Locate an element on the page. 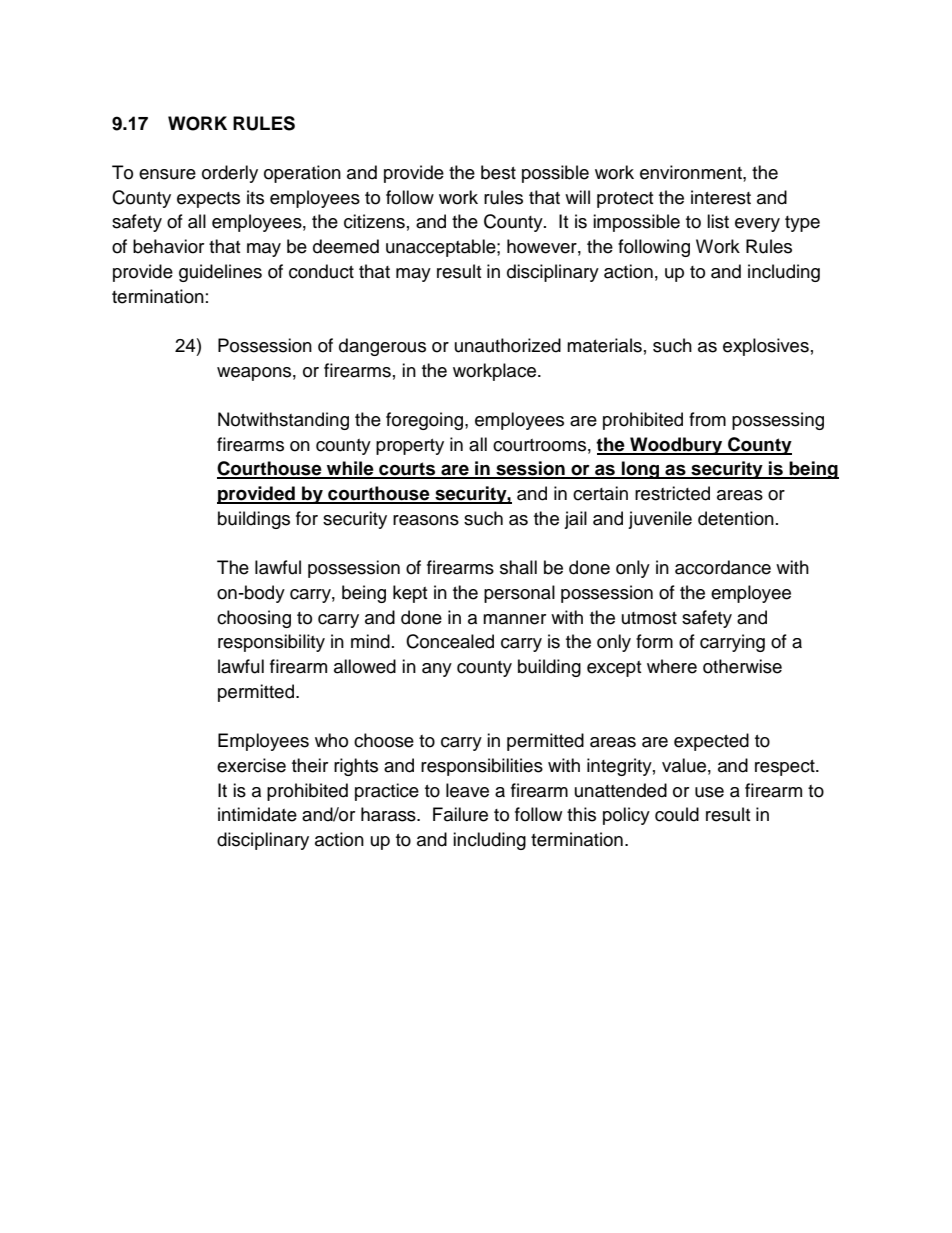 The width and height of the image is (952, 1233). detention is located at coordinates (736, 518).
